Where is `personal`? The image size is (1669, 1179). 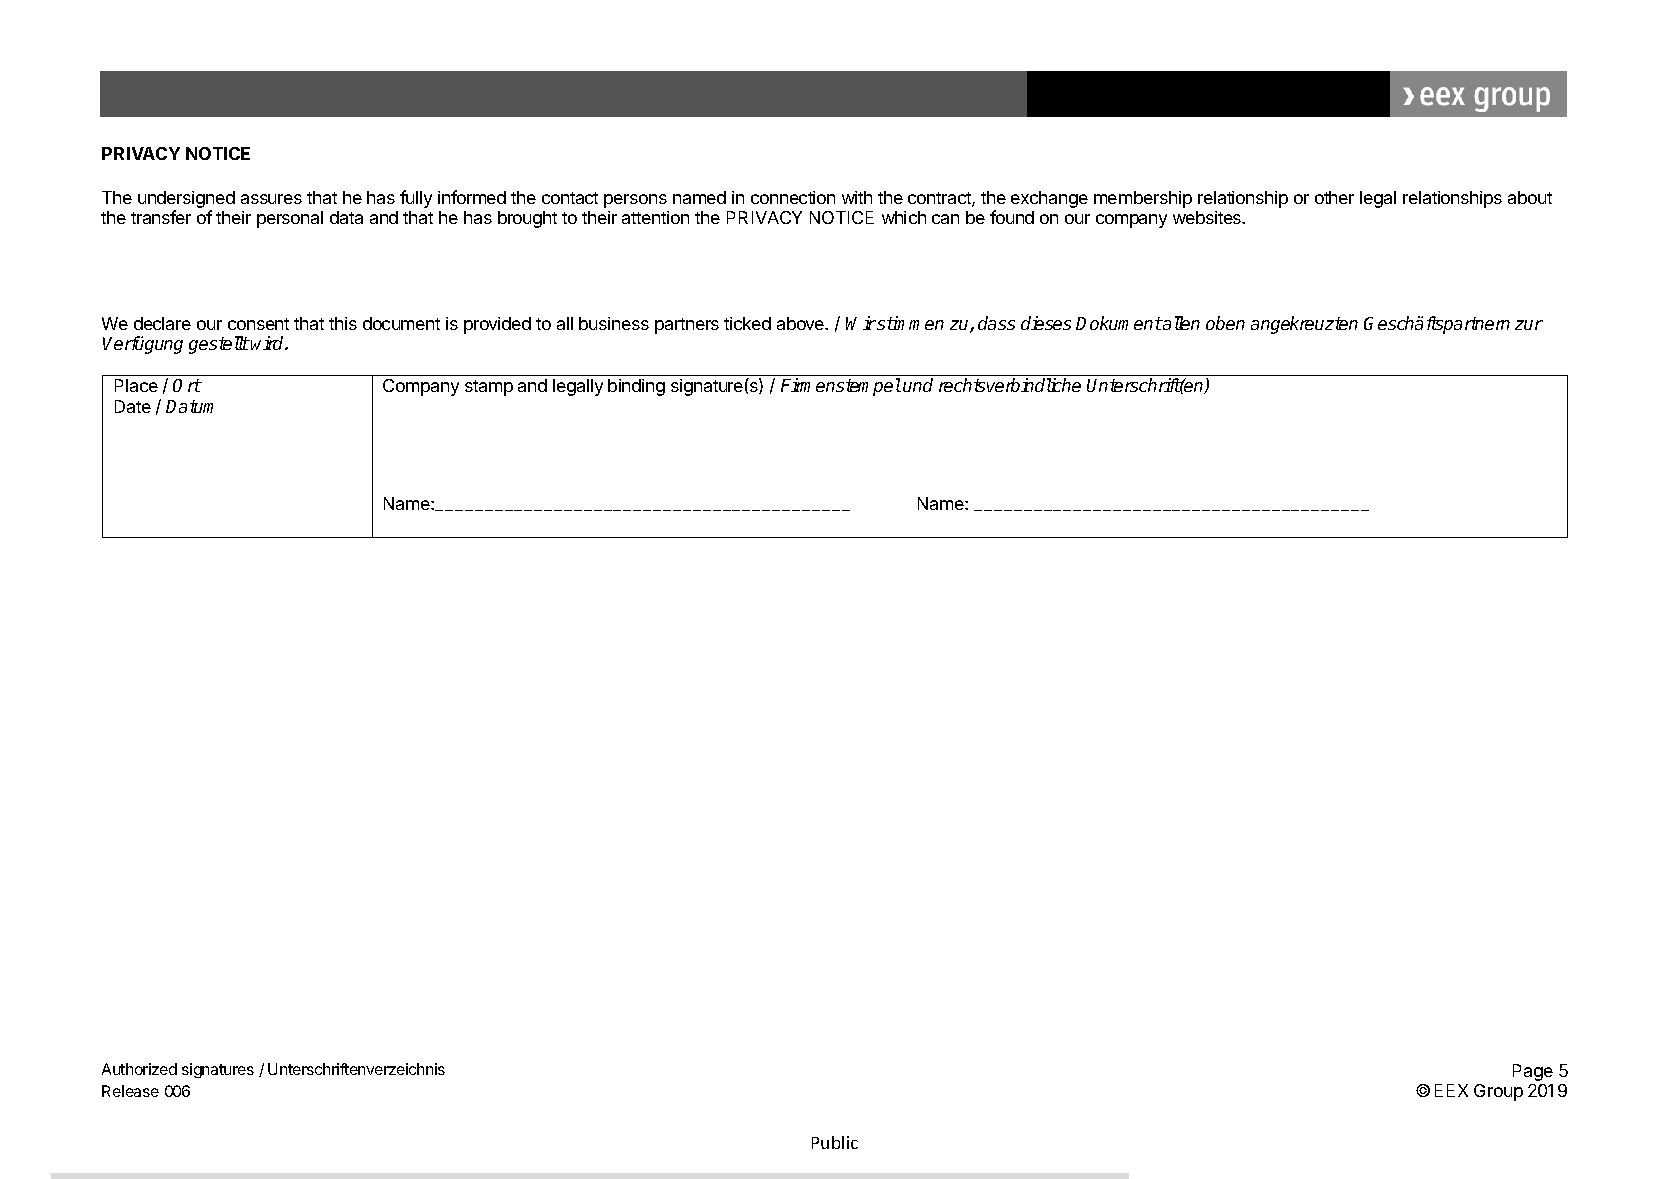
personal is located at coordinates (290, 219).
